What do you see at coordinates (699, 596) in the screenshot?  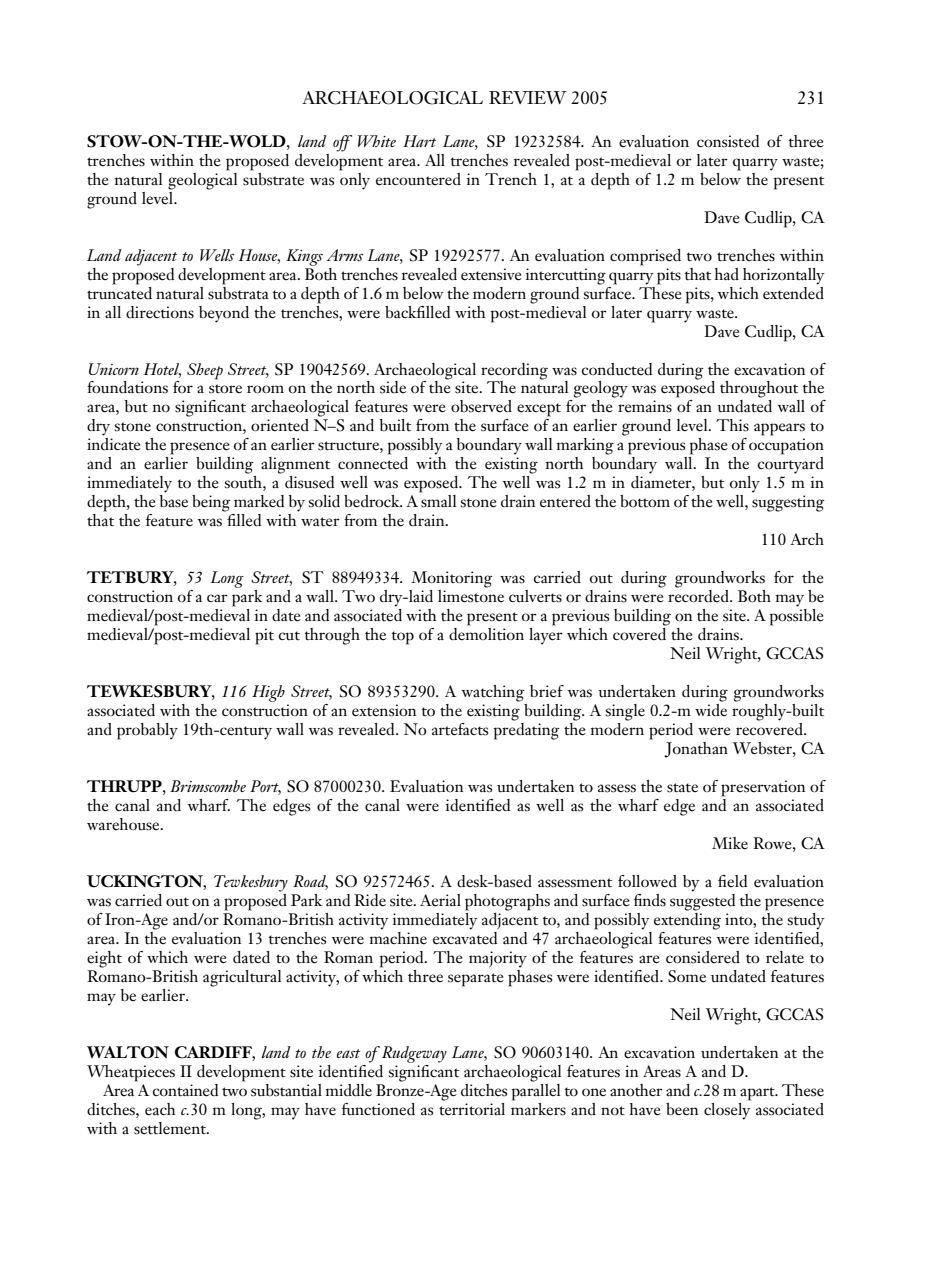 I see `recorded` at bounding box center [699, 596].
